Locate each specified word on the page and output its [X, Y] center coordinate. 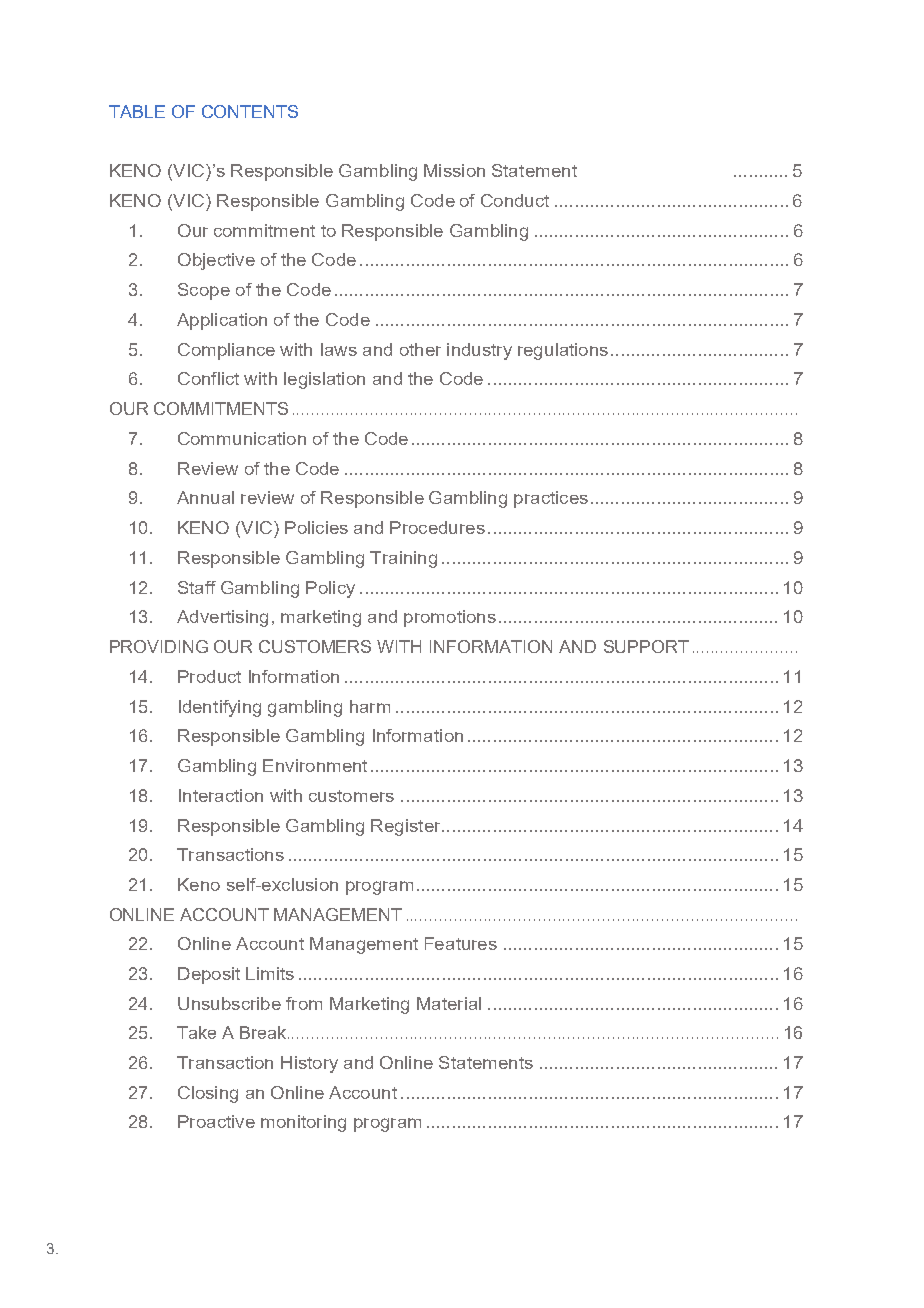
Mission [454, 170]
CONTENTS [250, 111]
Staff [197, 587]
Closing [208, 1094]
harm [370, 706]
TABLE [137, 111]
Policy [330, 589]
